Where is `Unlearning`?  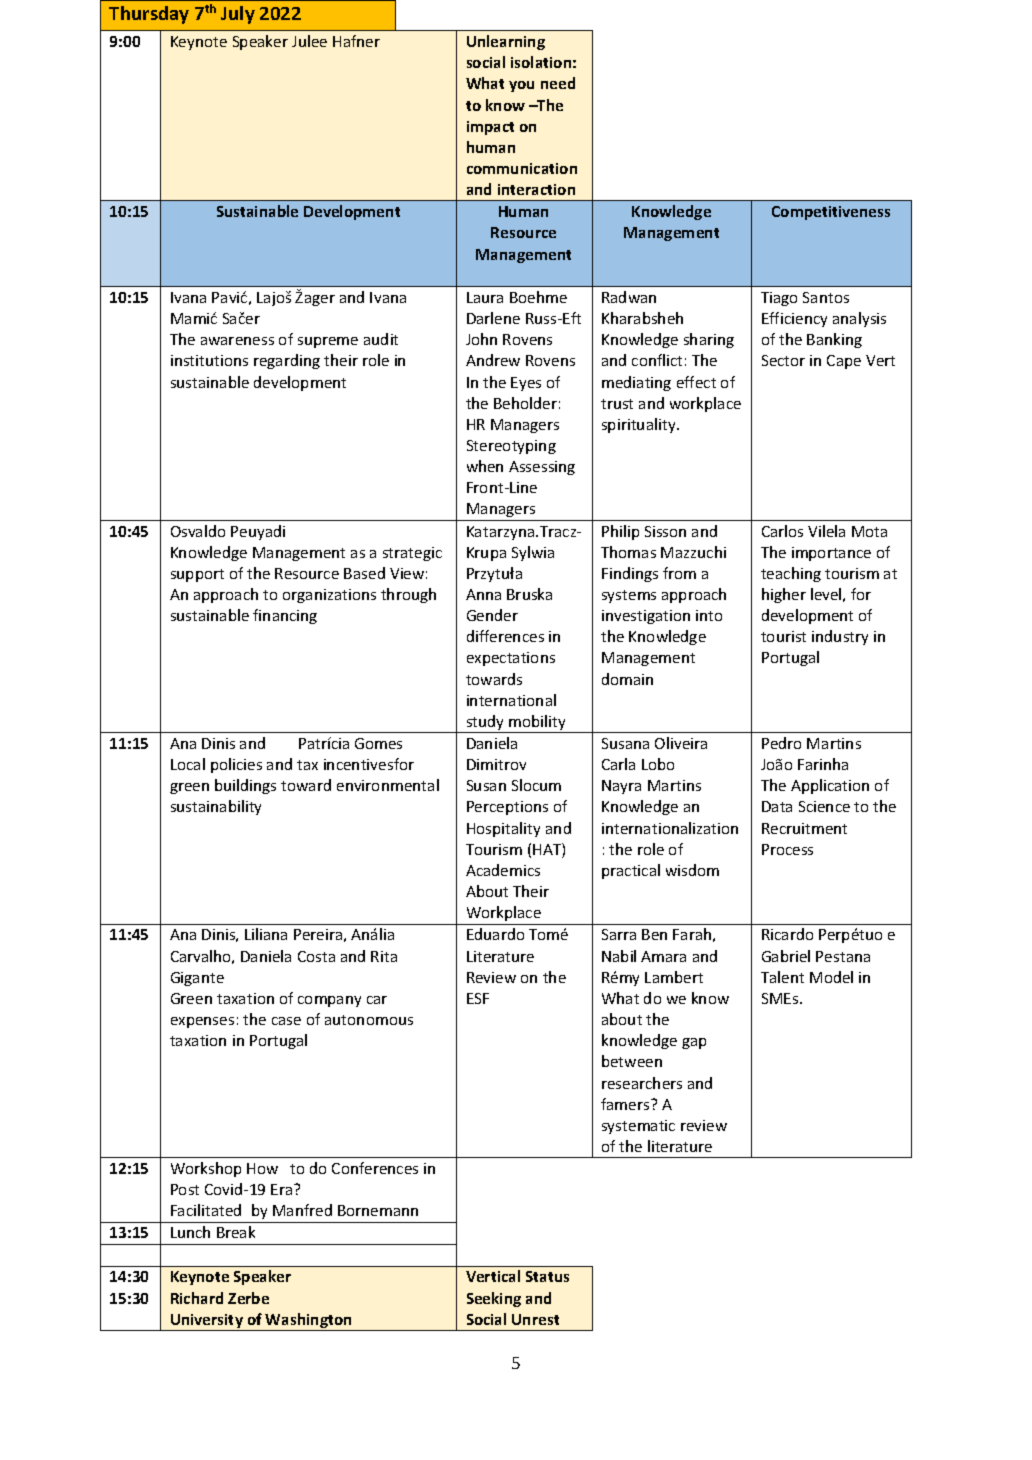
Unlearning is located at coordinates (506, 42).
